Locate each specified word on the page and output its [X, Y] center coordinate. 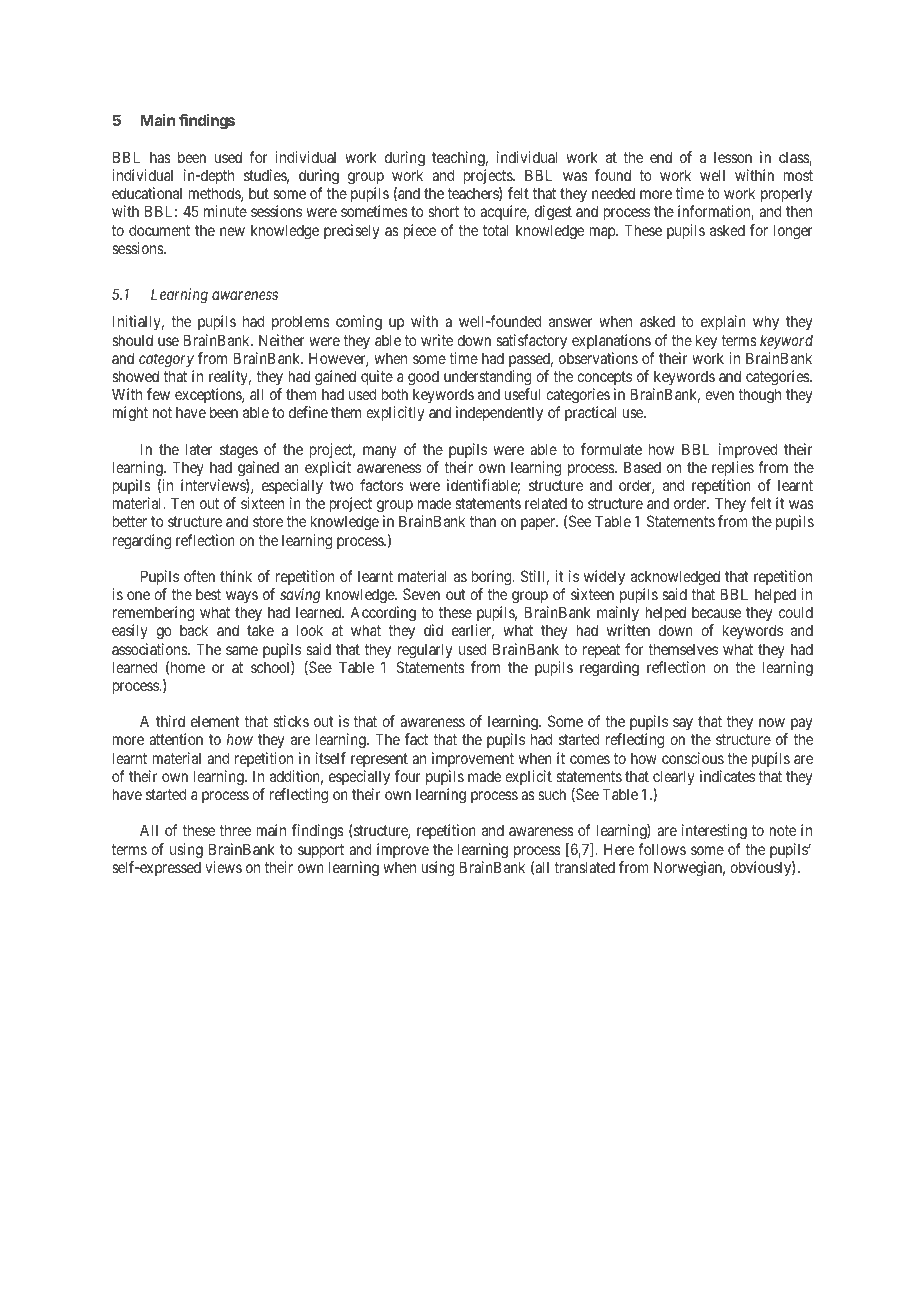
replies [733, 468]
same [242, 650]
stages [239, 451]
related [546, 503]
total [496, 230]
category [166, 360]
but [259, 193]
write [437, 340]
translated [584, 867]
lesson [733, 157]
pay [801, 726]
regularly [425, 651]
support [321, 851]
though [759, 396]
